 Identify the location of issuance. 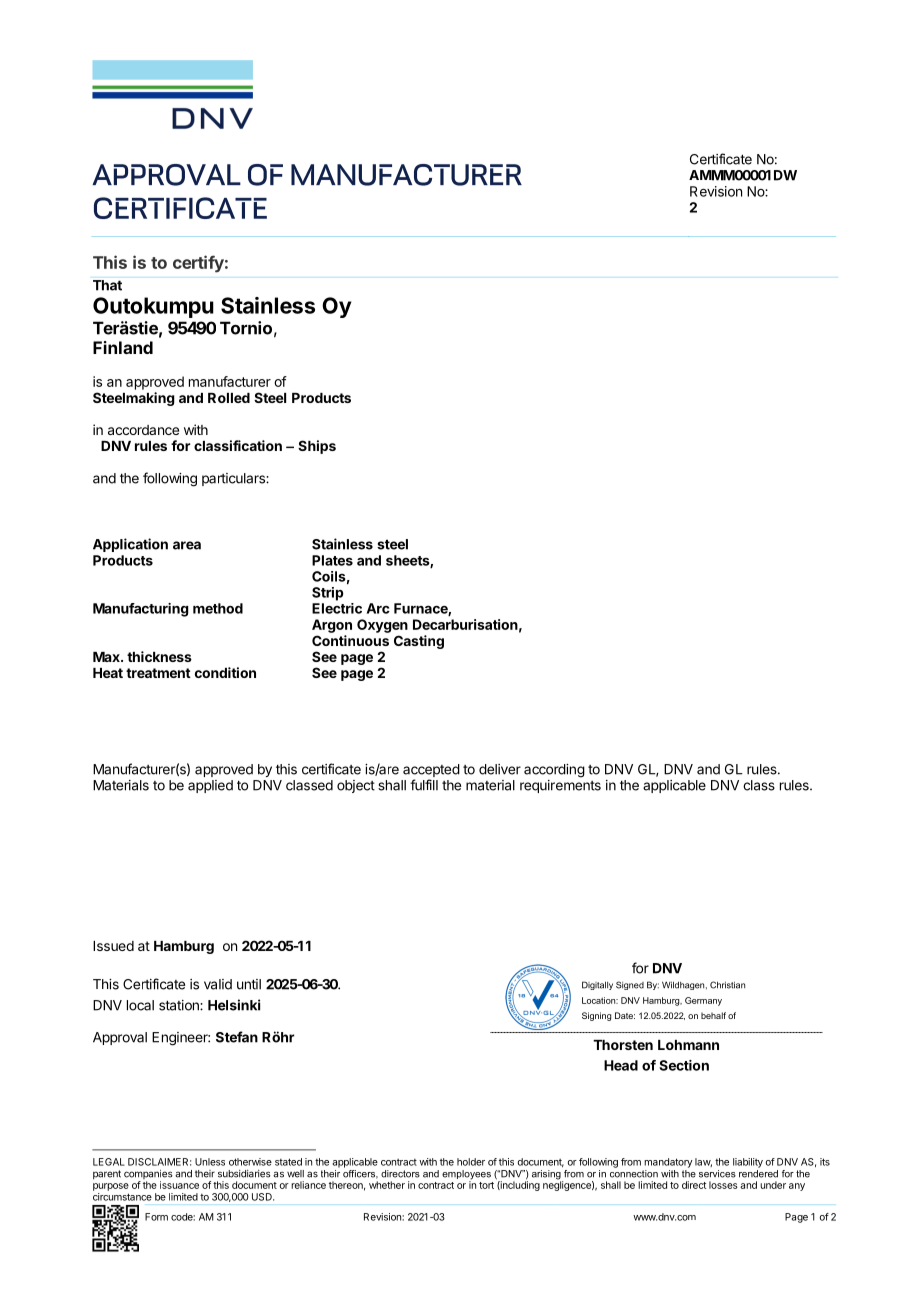
(179, 1185).
